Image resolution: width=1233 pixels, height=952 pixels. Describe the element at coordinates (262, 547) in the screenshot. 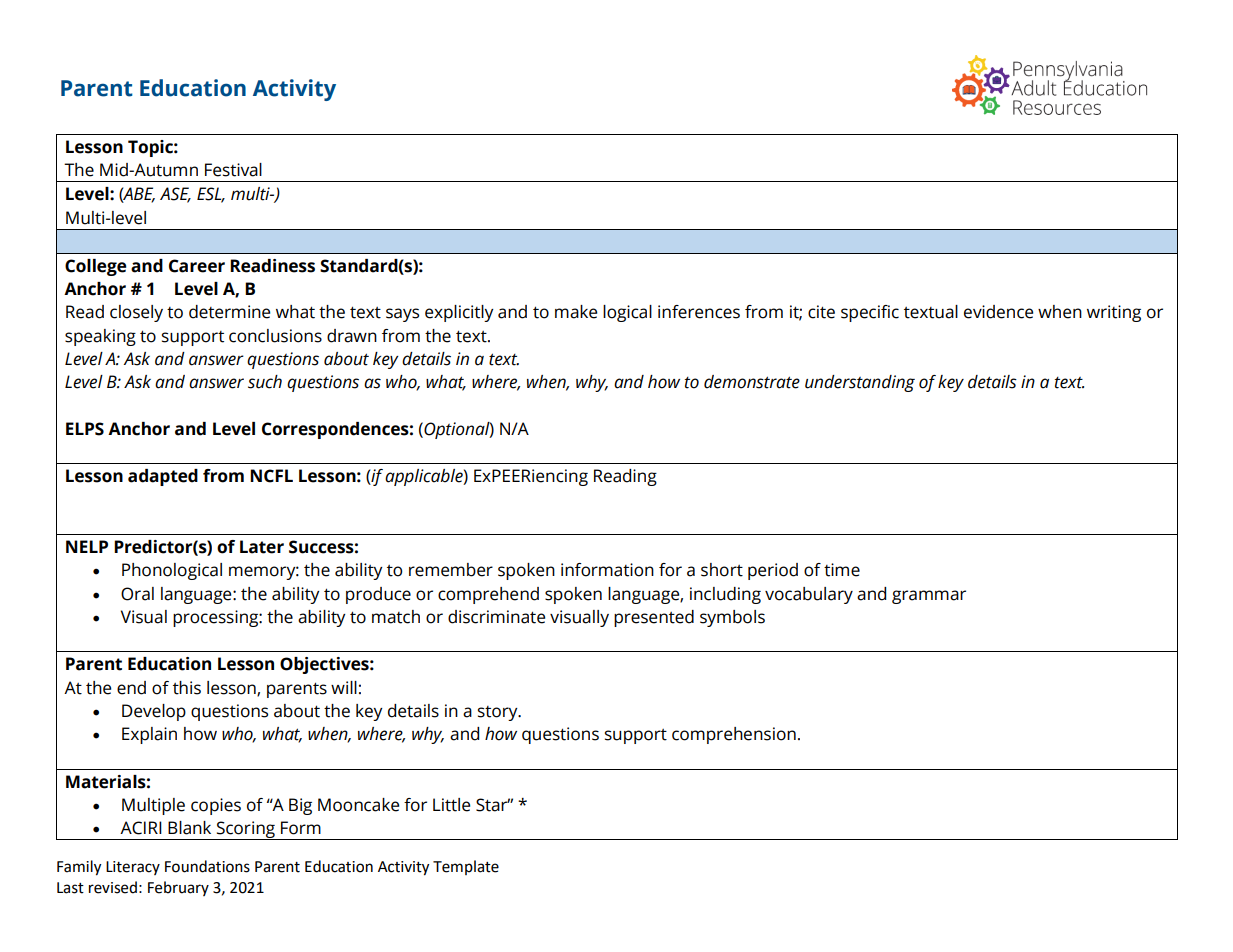

I see `Later` at that location.
